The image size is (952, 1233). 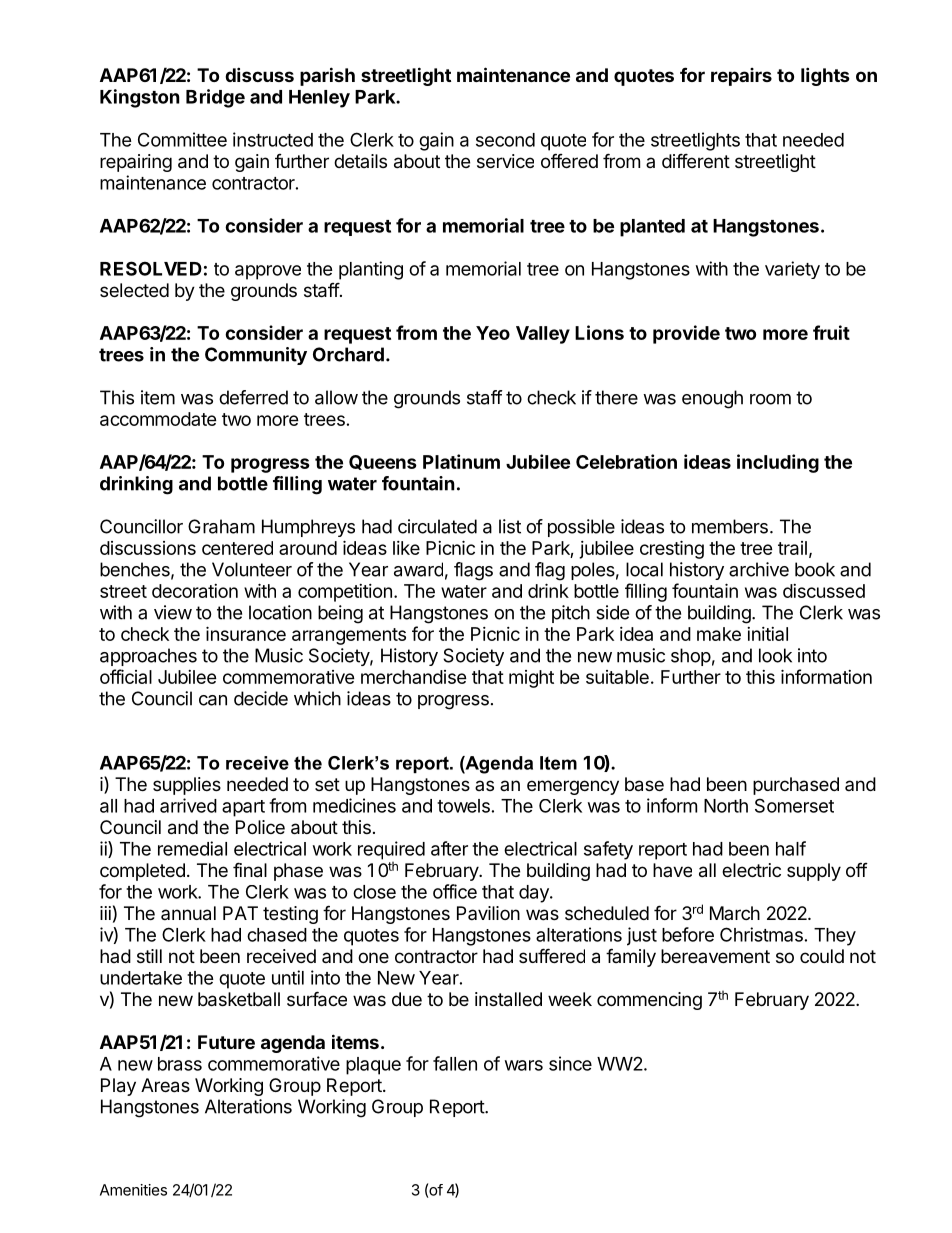 What do you see at coordinates (463, 806) in the image?
I see `towels` at bounding box center [463, 806].
